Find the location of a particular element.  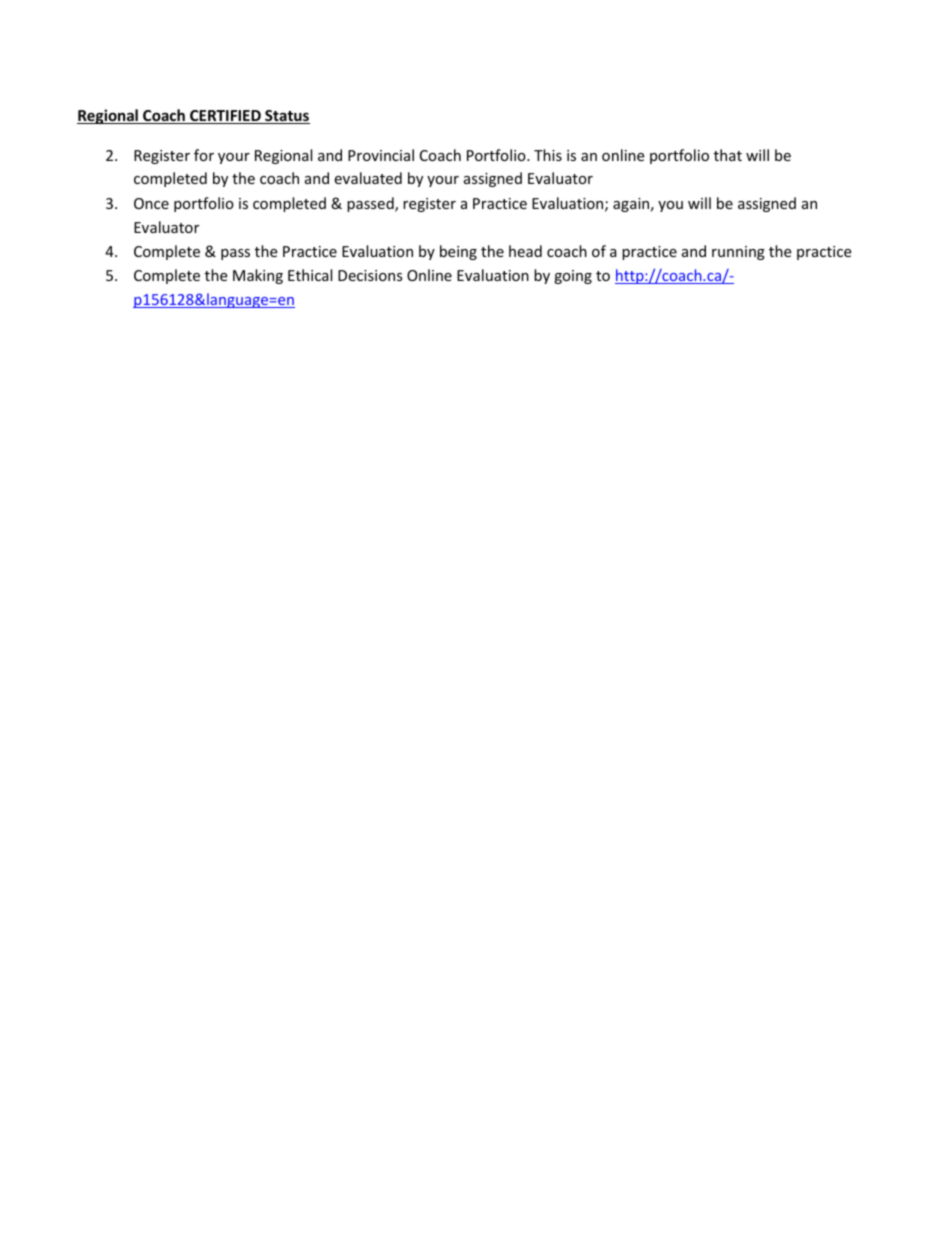

CERTIFIED is located at coordinates (225, 117).
